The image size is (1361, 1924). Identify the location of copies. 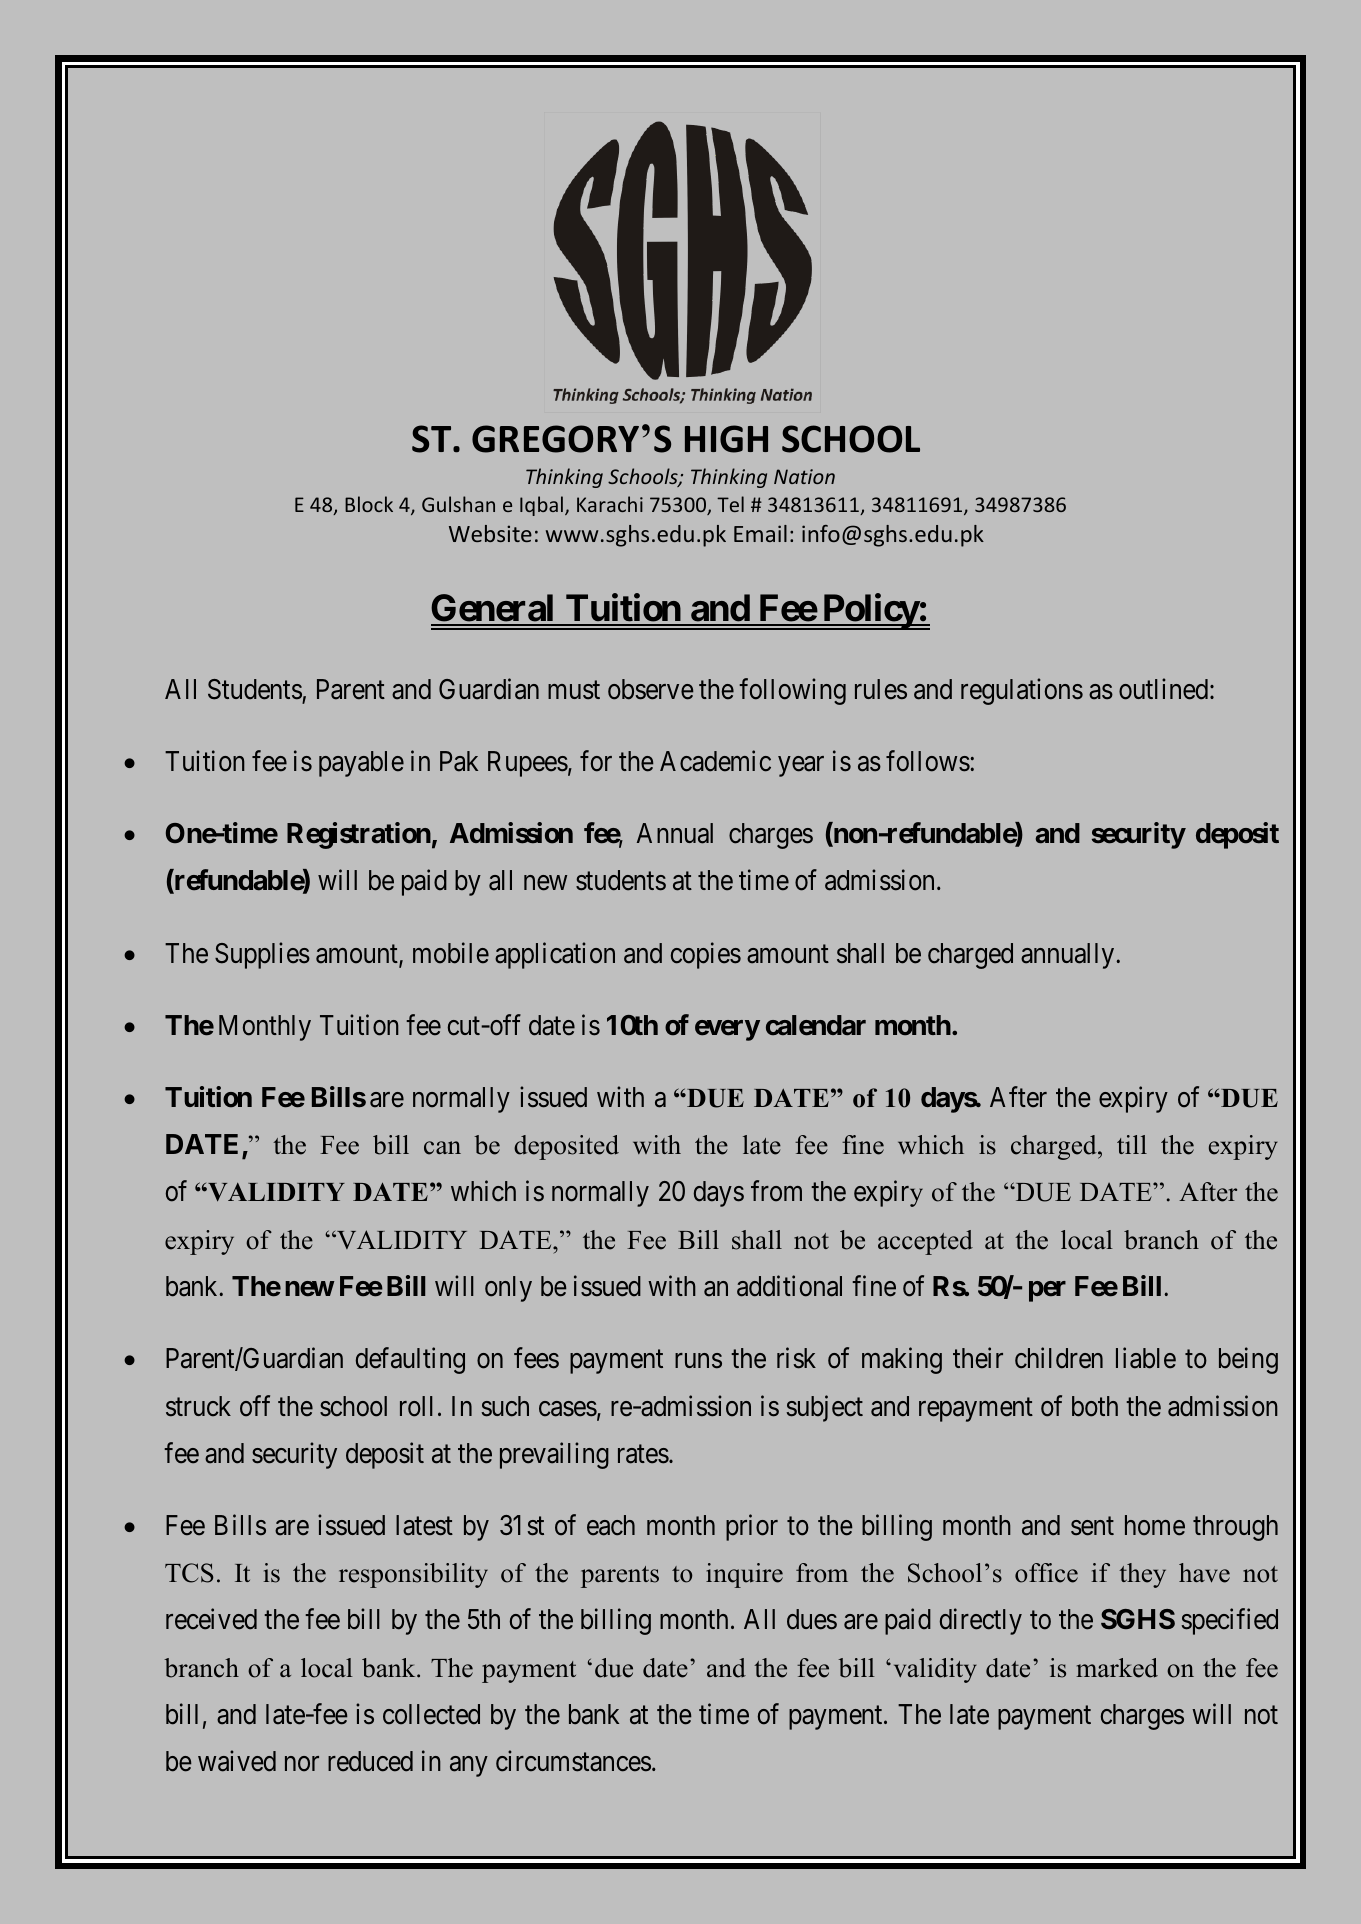
(706, 955).
